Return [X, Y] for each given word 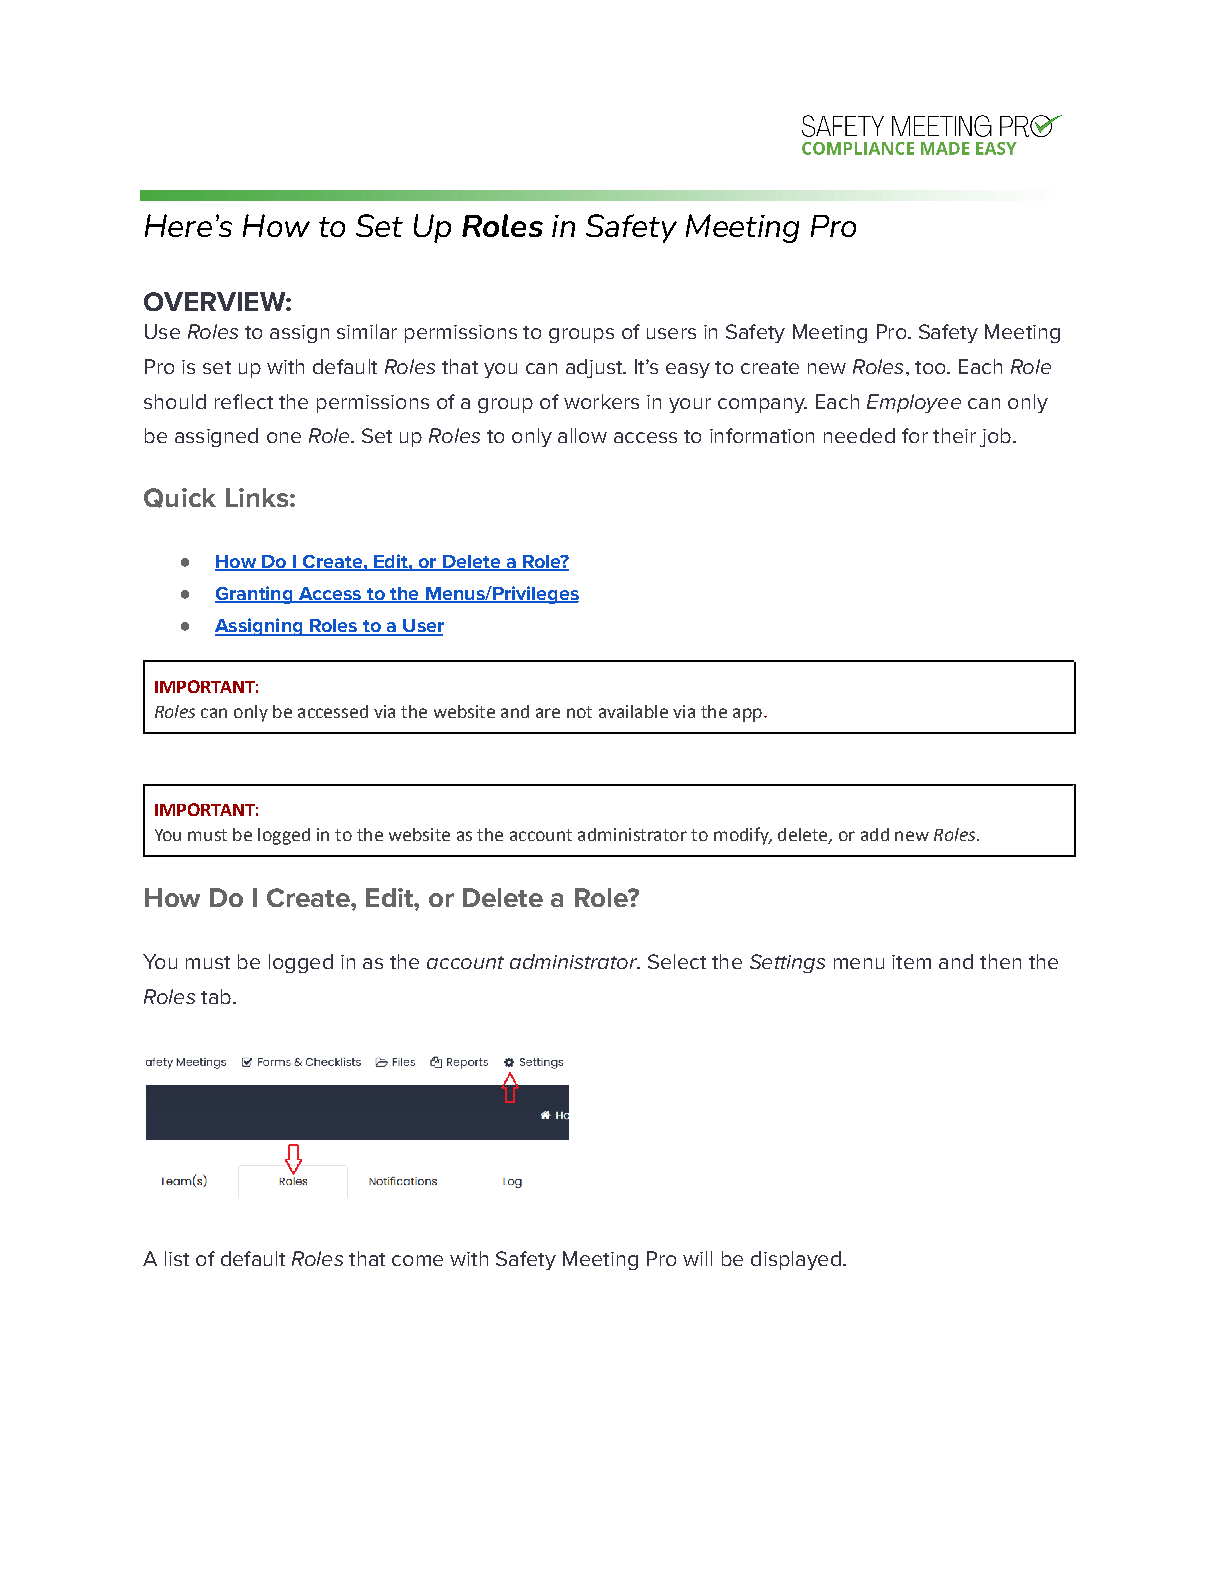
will [697, 1258]
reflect [244, 401]
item [911, 962]
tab [216, 996]
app [747, 715]
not [579, 712]
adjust [595, 368]
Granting [255, 595]
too [931, 367]
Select [677, 961]
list [177, 1258]
